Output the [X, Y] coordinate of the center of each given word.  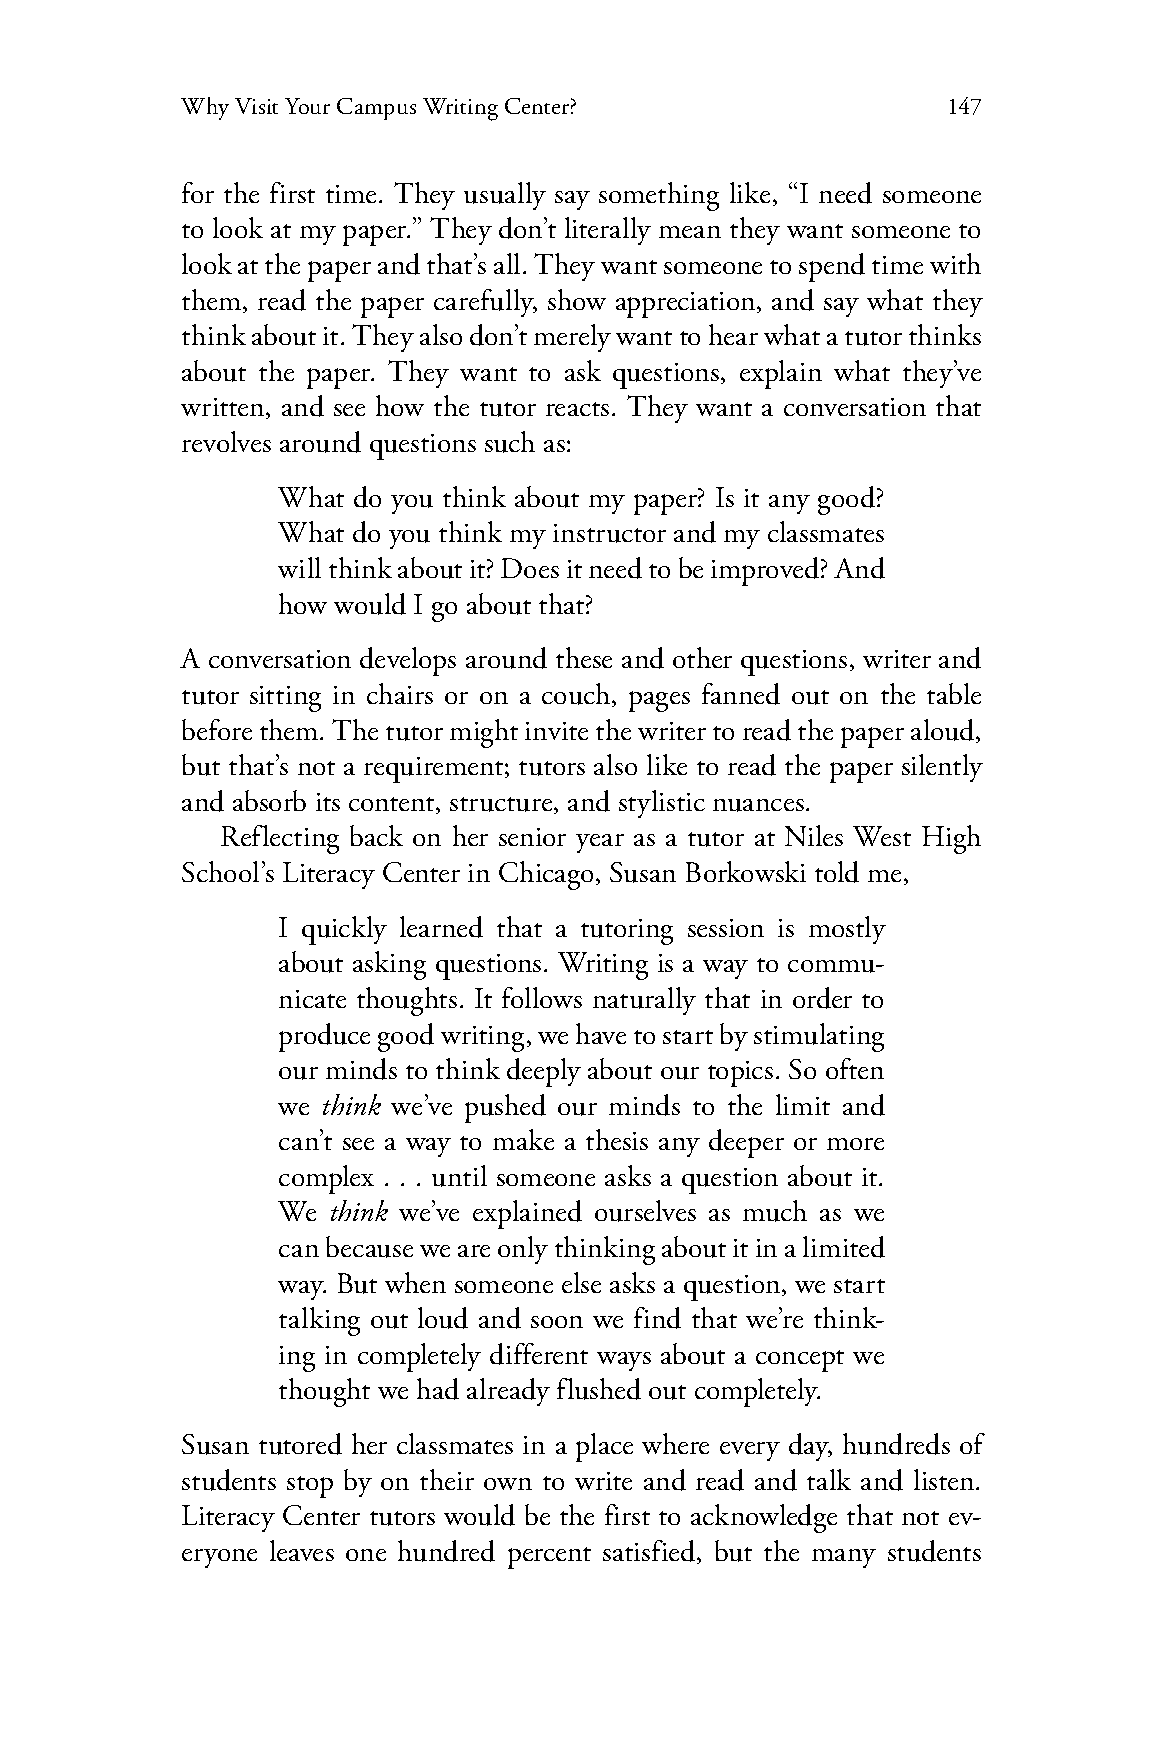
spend [832, 267]
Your [307, 106]
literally [608, 231]
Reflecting [280, 839]
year [600, 843]
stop [310, 1487]
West [882, 836]
